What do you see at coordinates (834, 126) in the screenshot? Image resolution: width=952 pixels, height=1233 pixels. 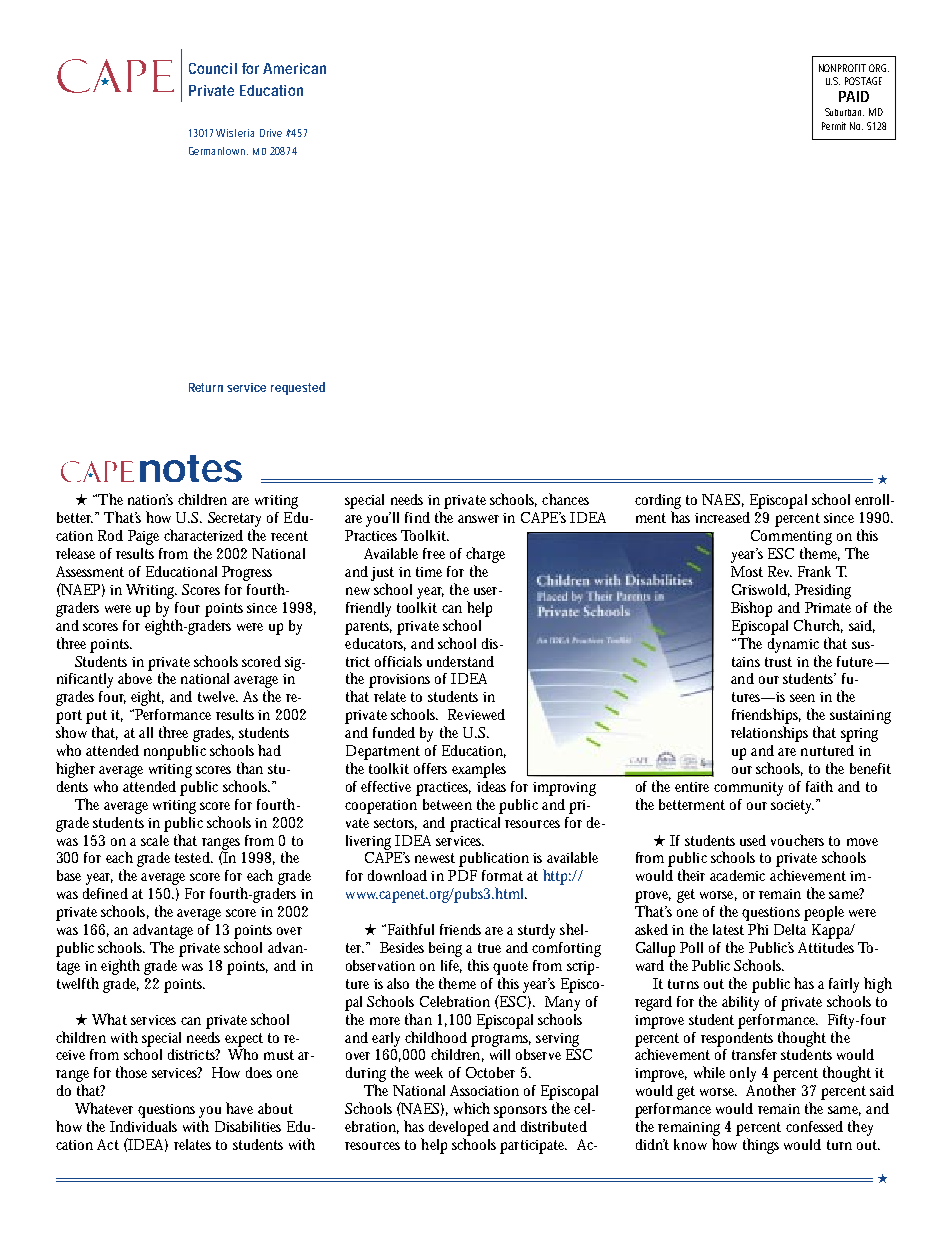 I see `Permit` at bounding box center [834, 126].
